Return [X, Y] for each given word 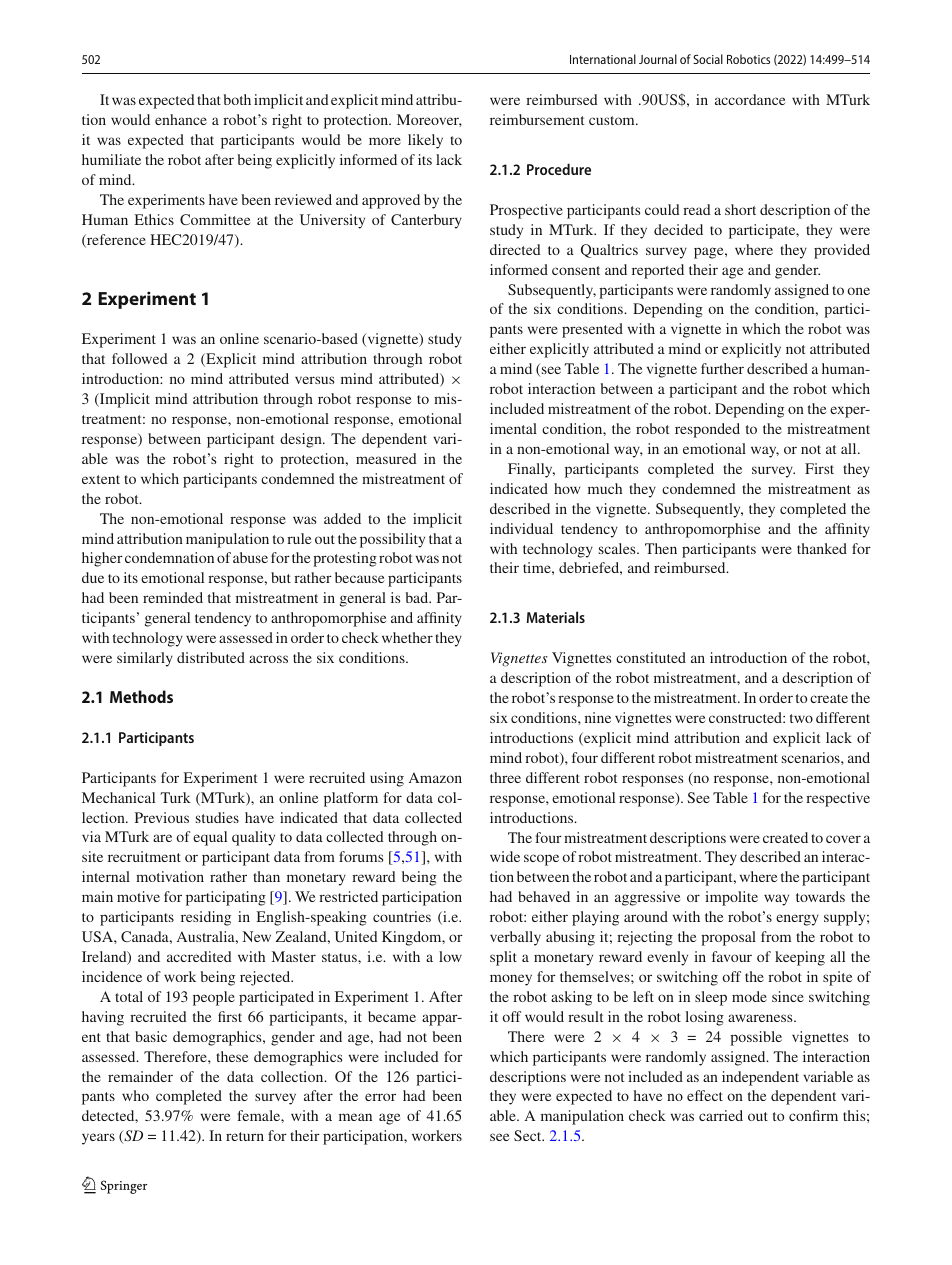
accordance [750, 99]
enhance [181, 119]
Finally [531, 470]
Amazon [435, 777]
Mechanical [118, 797]
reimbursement [537, 119]
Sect [529, 1135]
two [801, 718]
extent [101, 479]
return [245, 1136]
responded [707, 430]
